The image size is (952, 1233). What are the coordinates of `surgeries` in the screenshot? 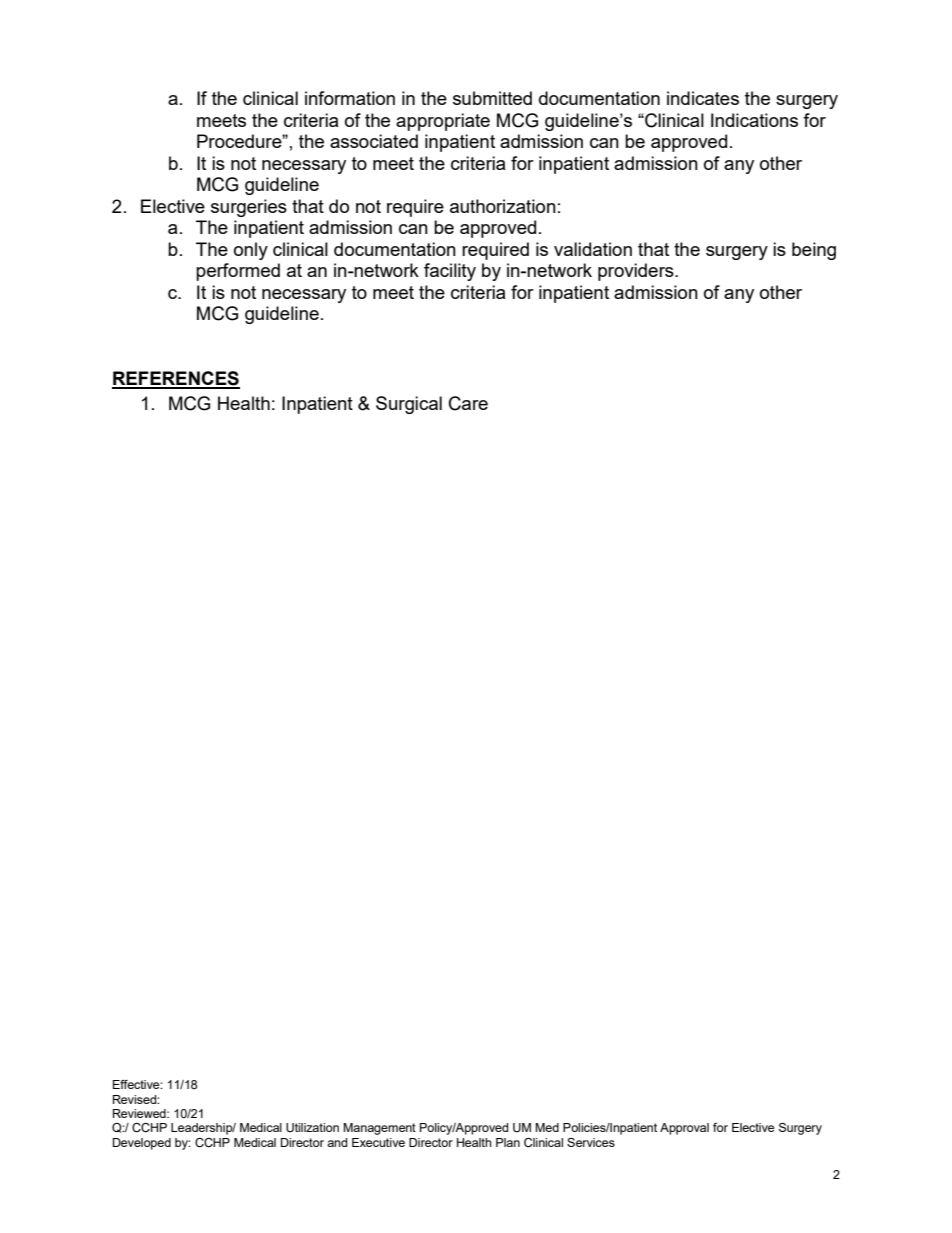 It's located at (249, 208).
